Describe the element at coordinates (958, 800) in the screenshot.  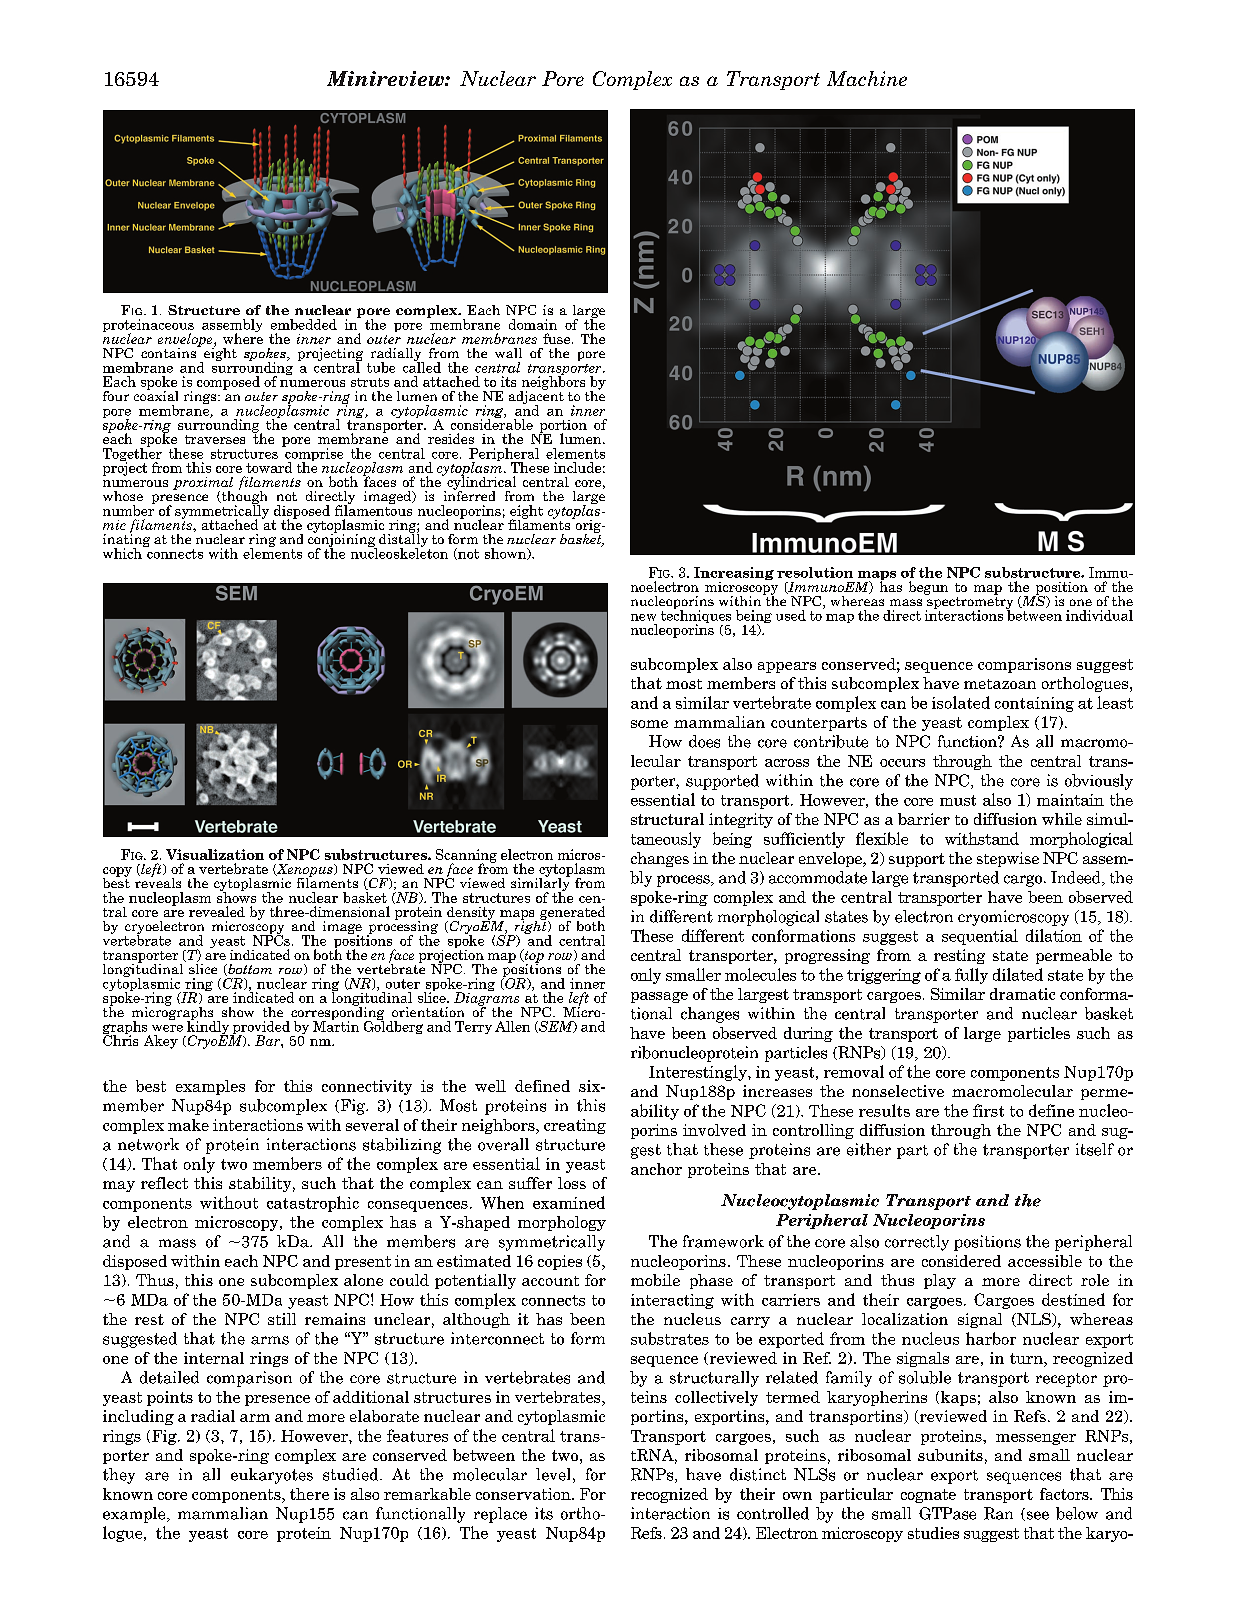
I see `must` at that location.
